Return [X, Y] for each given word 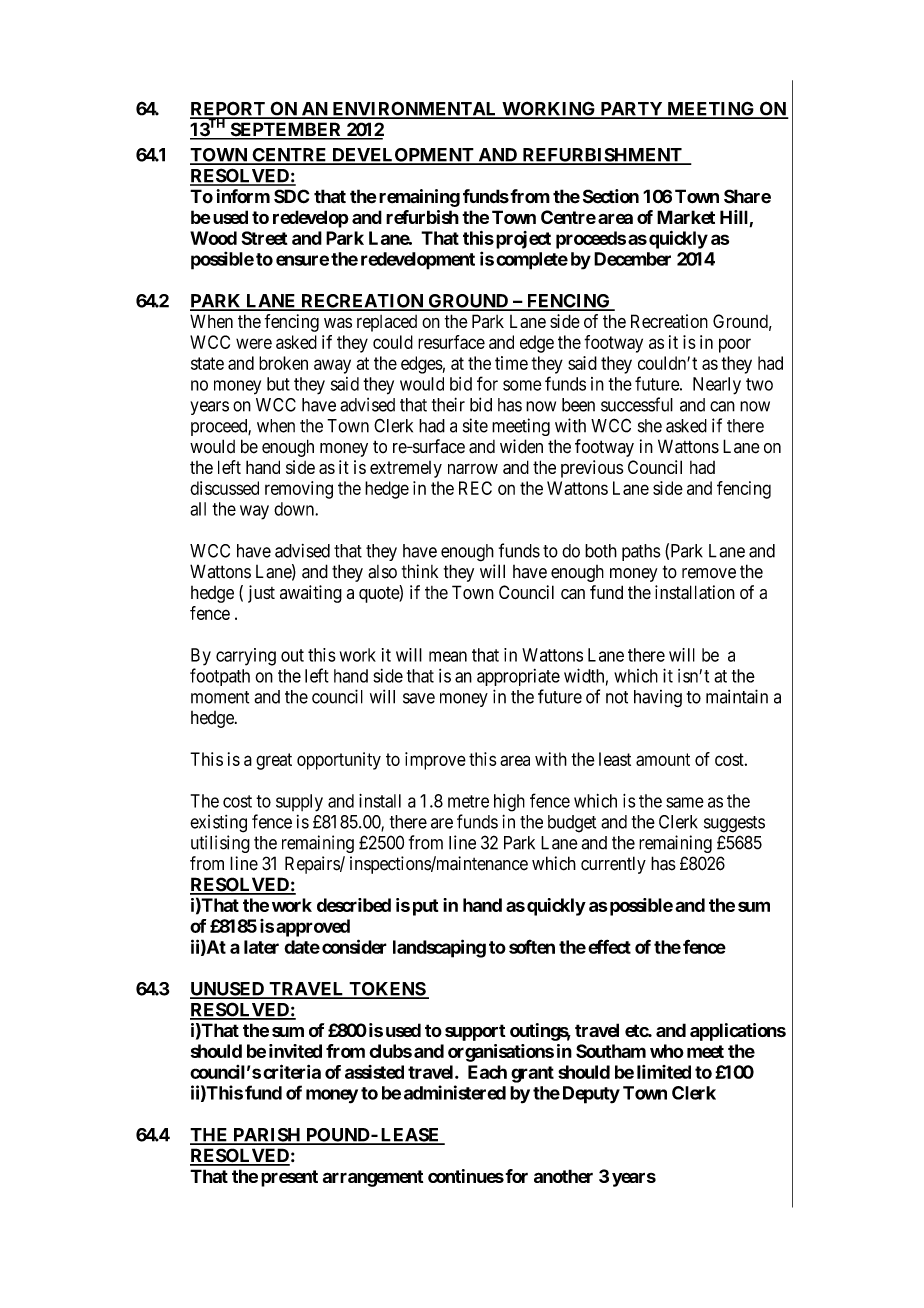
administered [455, 1092]
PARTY [631, 110]
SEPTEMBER [286, 130]
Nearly [717, 386]
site [475, 425]
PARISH [267, 1136]
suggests [734, 824]
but [278, 384]
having [658, 698]
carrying [246, 657]
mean [448, 656]
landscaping [439, 948]
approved [313, 928]
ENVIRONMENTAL [415, 109]
